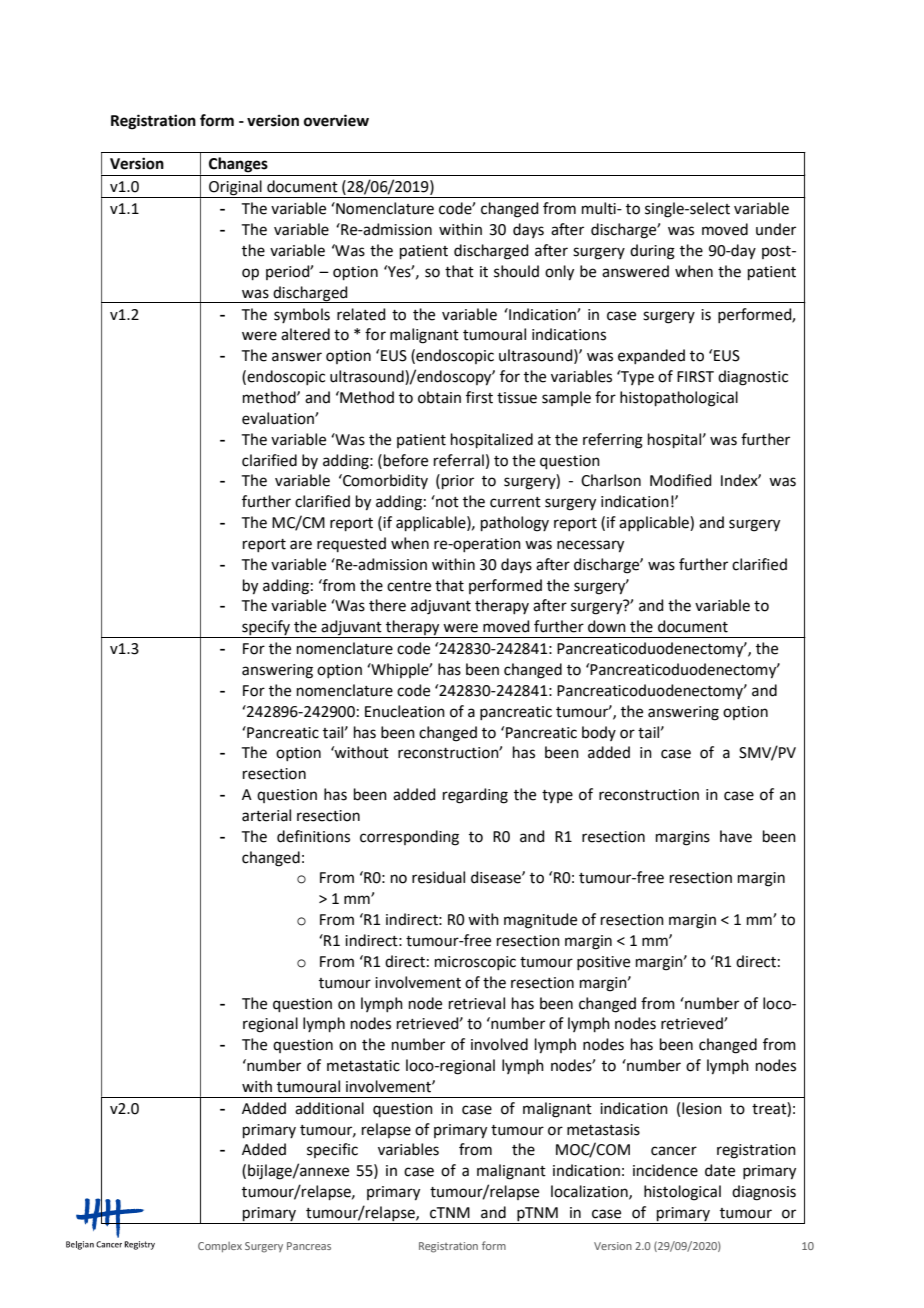 The height and width of the screenshot is (1308, 924). What do you see at coordinates (516, 271) in the screenshot?
I see `should` at bounding box center [516, 271].
